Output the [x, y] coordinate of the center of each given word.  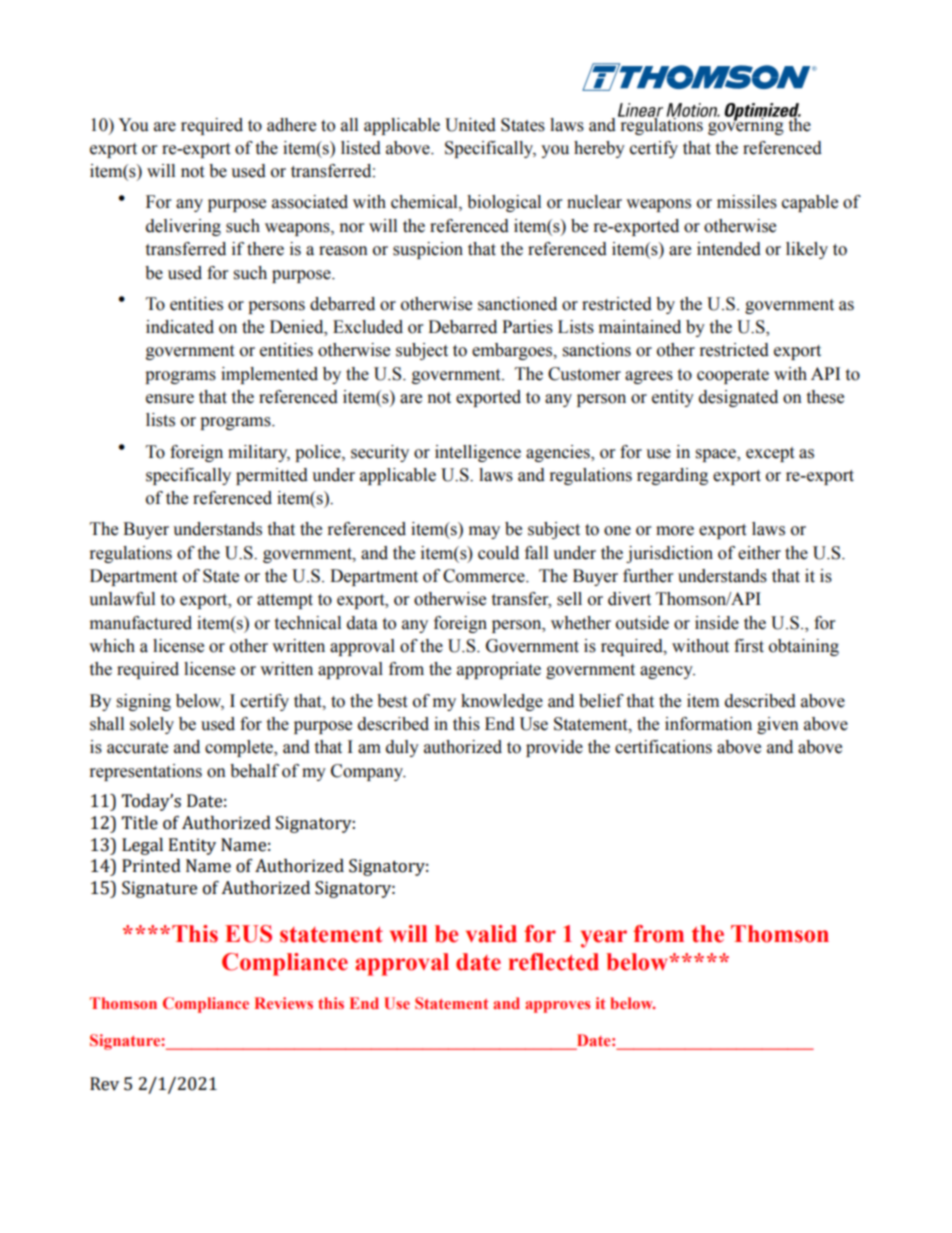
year [604, 939]
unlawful [122, 599]
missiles [747, 202]
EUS [248, 934]
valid [491, 934]
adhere [291, 125]
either [759, 553]
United [470, 125]
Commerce [485, 576]
